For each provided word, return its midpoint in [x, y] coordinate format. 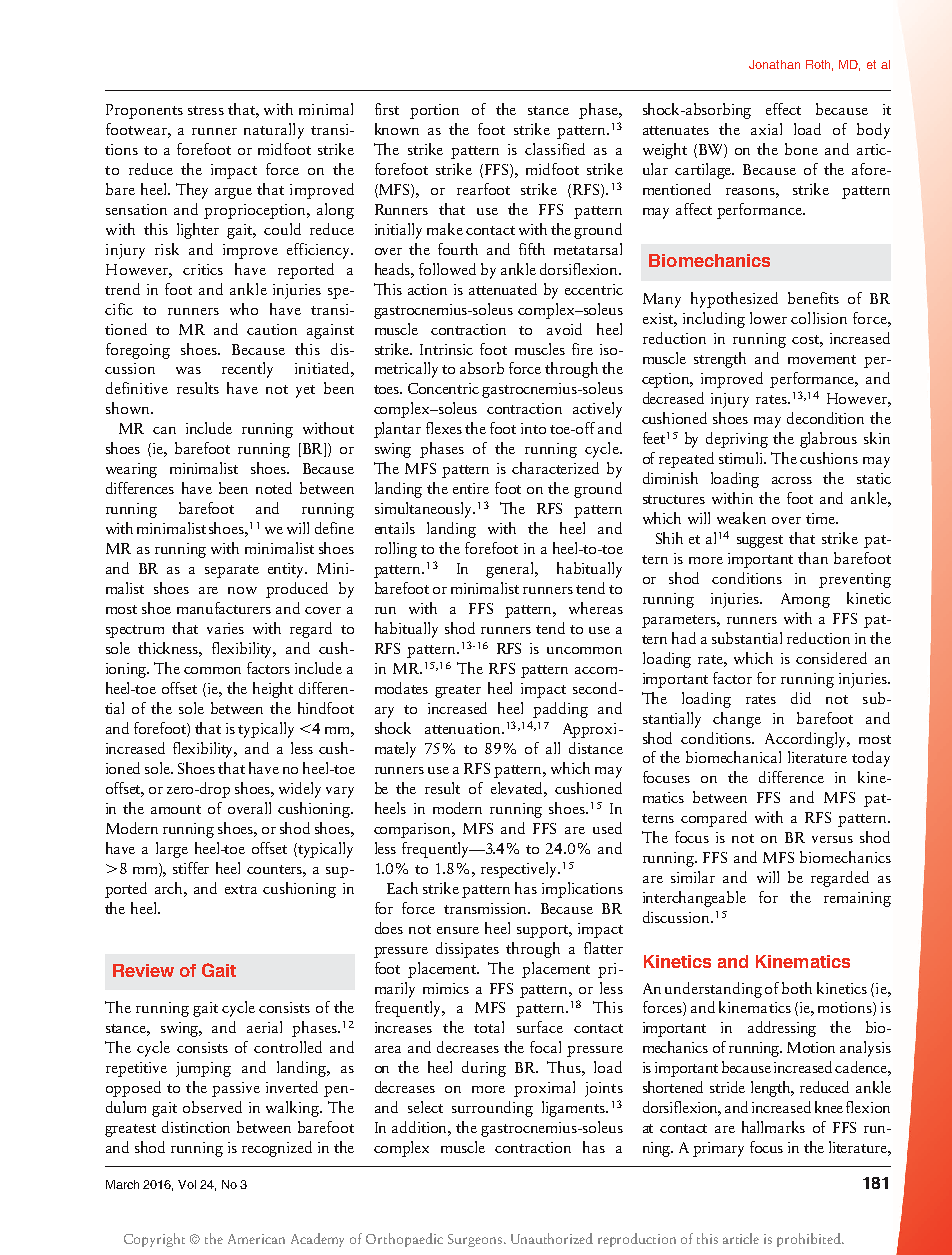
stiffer [191, 868]
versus [832, 839]
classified [555, 149]
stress [206, 110]
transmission [487, 908]
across [792, 480]
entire [471, 488]
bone [801, 149]
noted [274, 488]
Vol [187, 1184]
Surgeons [476, 1240]
